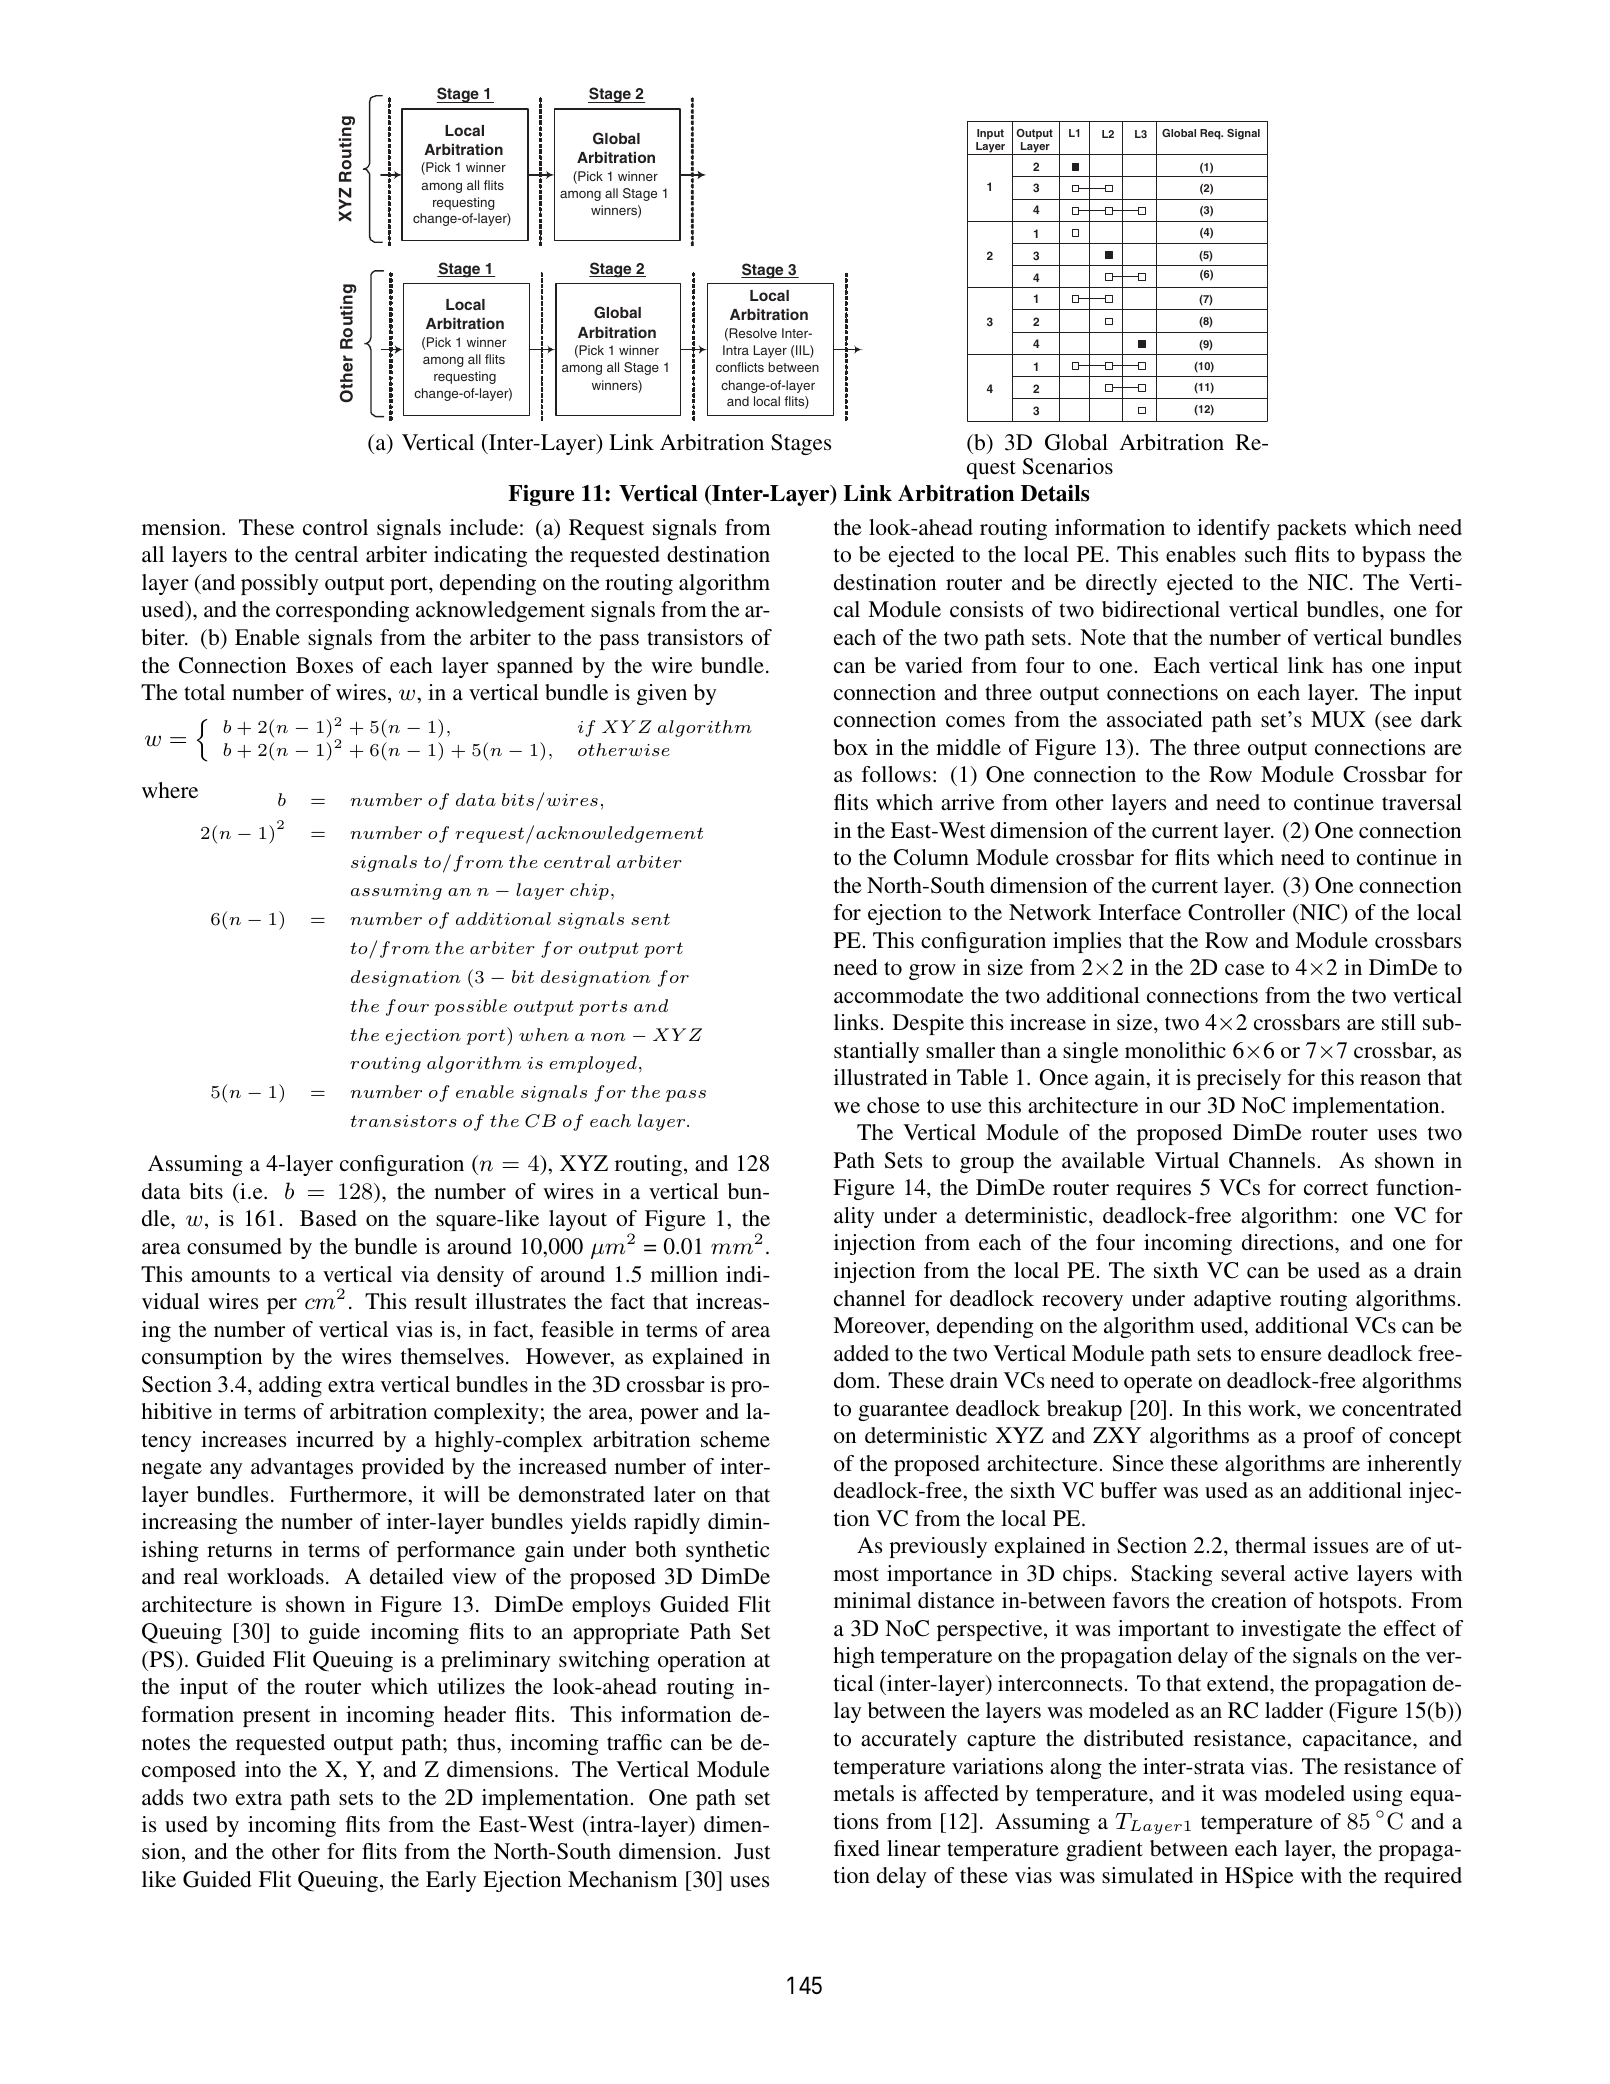 The width and height of the page is (1610, 2084). I want to click on precisely, so click(1239, 1079).
